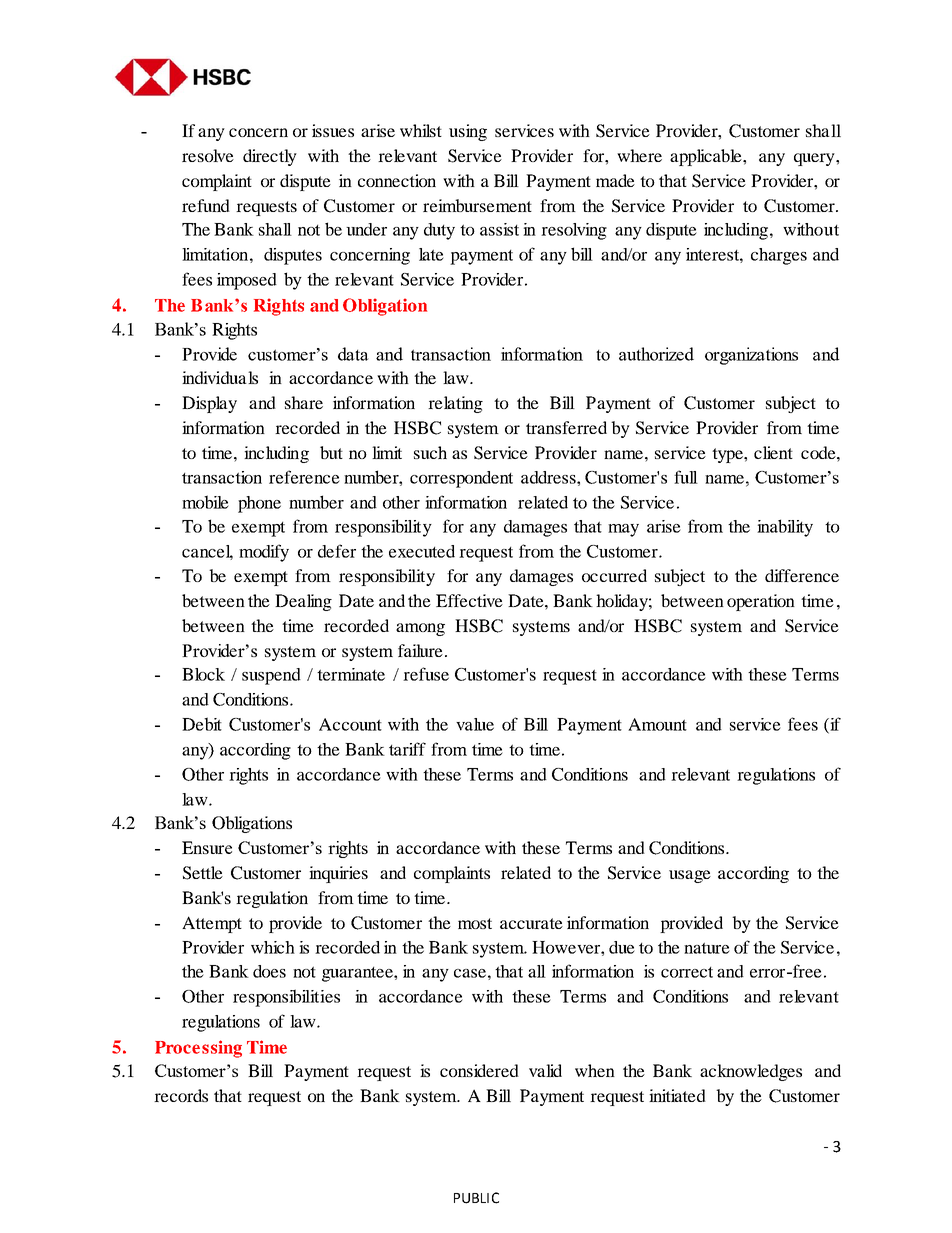 The image size is (952, 1233). I want to click on refuse, so click(426, 674).
